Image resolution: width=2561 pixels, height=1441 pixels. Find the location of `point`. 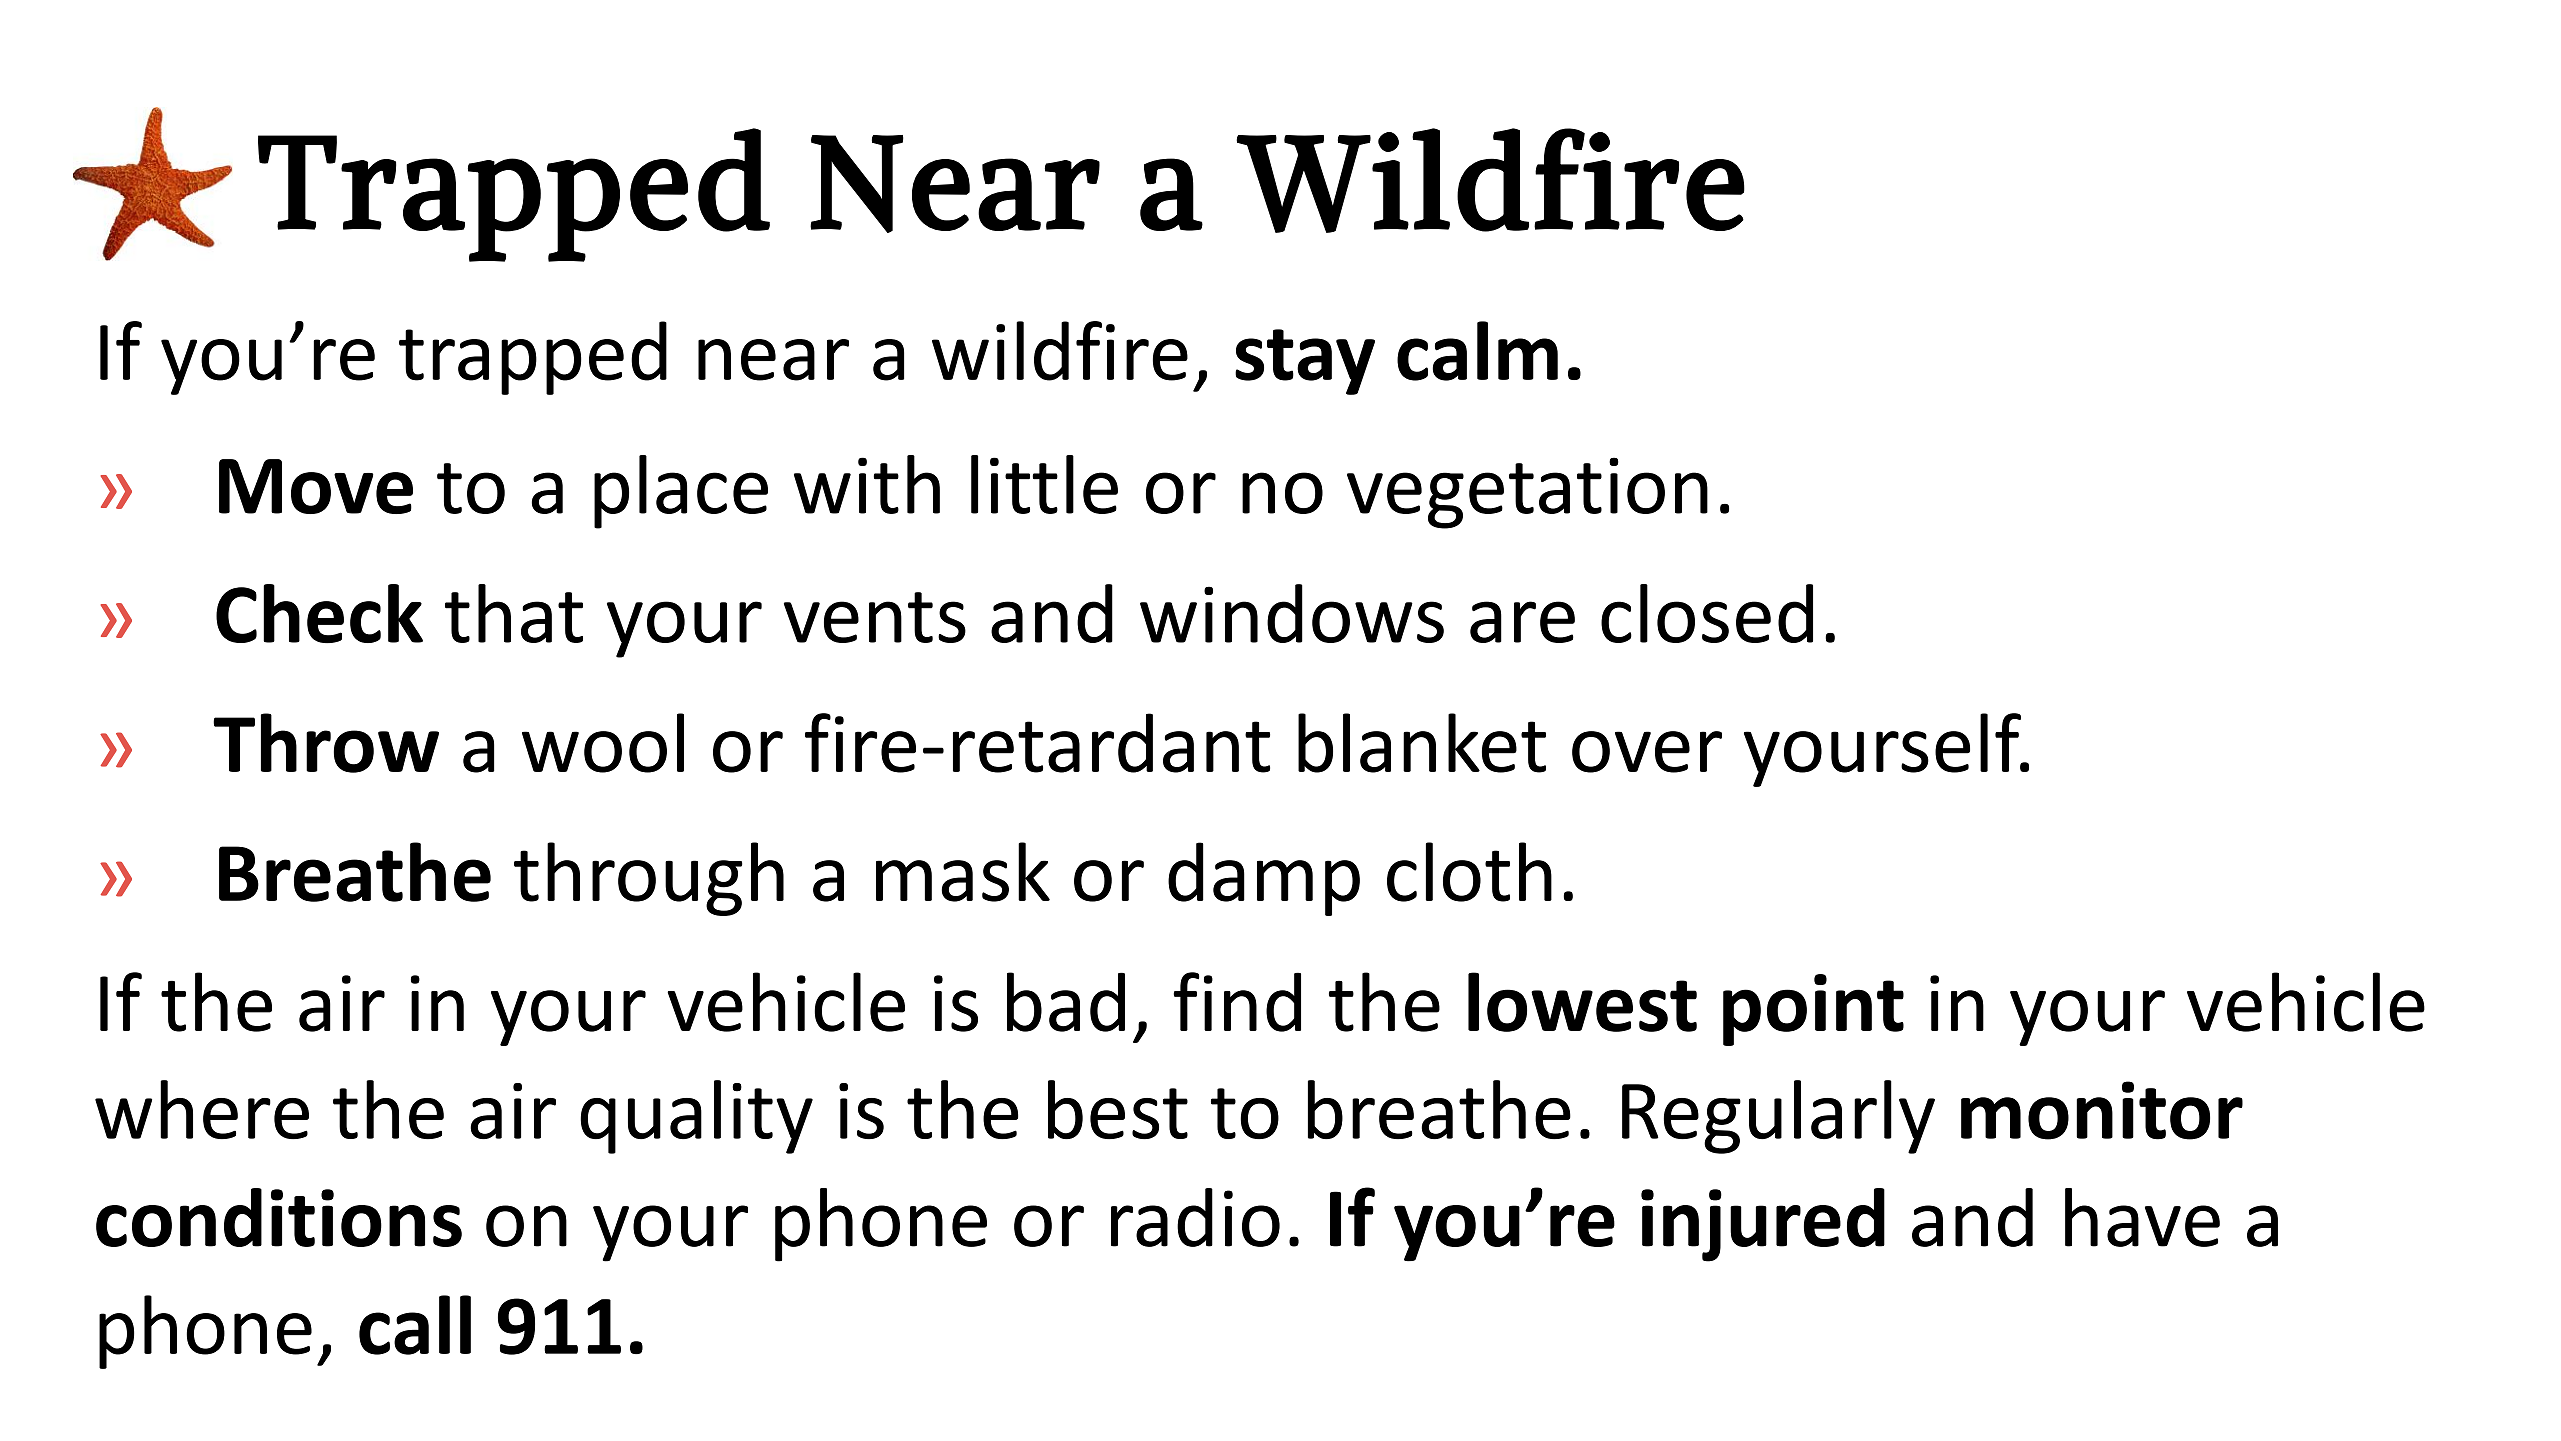

point is located at coordinates (1813, 1010).
